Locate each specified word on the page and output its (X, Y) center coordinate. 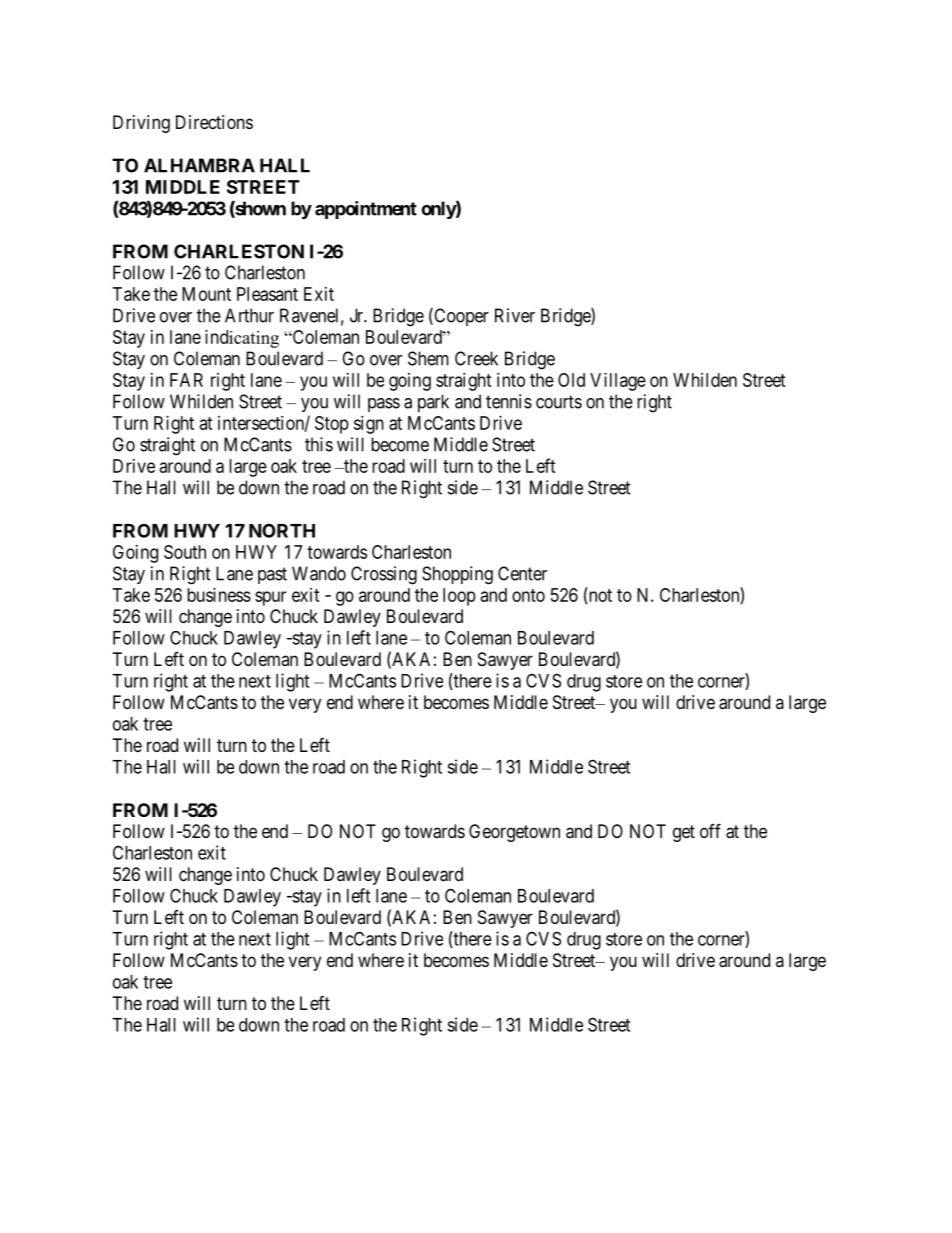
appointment (366, 210)
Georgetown (514, 833)
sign (369, 425)
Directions (214, 122)
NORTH (282, 530)
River (515, 315)
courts (559, 402)
